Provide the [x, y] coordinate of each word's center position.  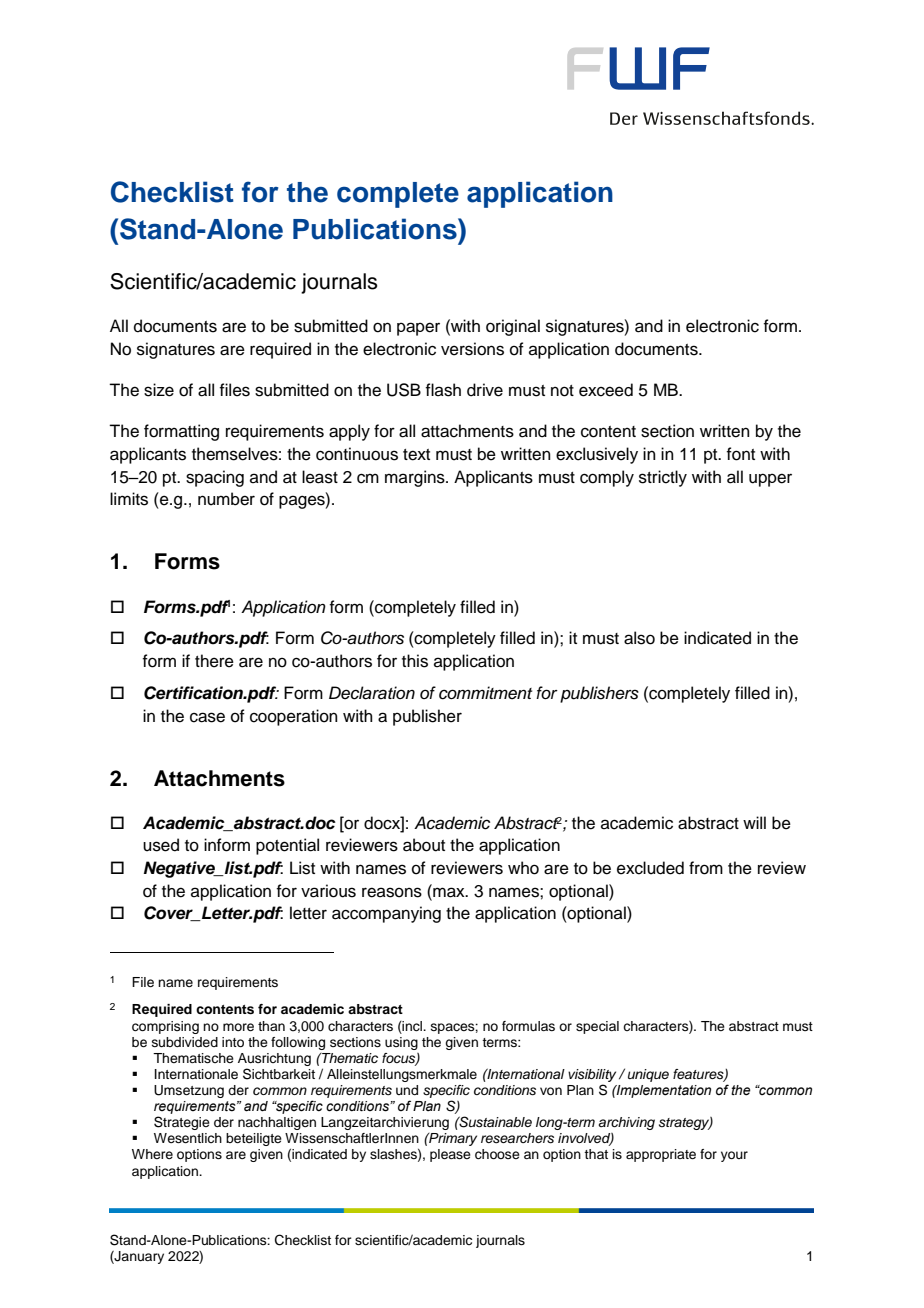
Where [152, 1154]
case [207, 717]
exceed [606, 390]
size [159, 390]
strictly [663, 478]
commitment [485, 693]
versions [472, 349]
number [226, 499]
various [328, 891]
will [754, 822]
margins [416, 478]
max [449, 891]
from [706, 868]
